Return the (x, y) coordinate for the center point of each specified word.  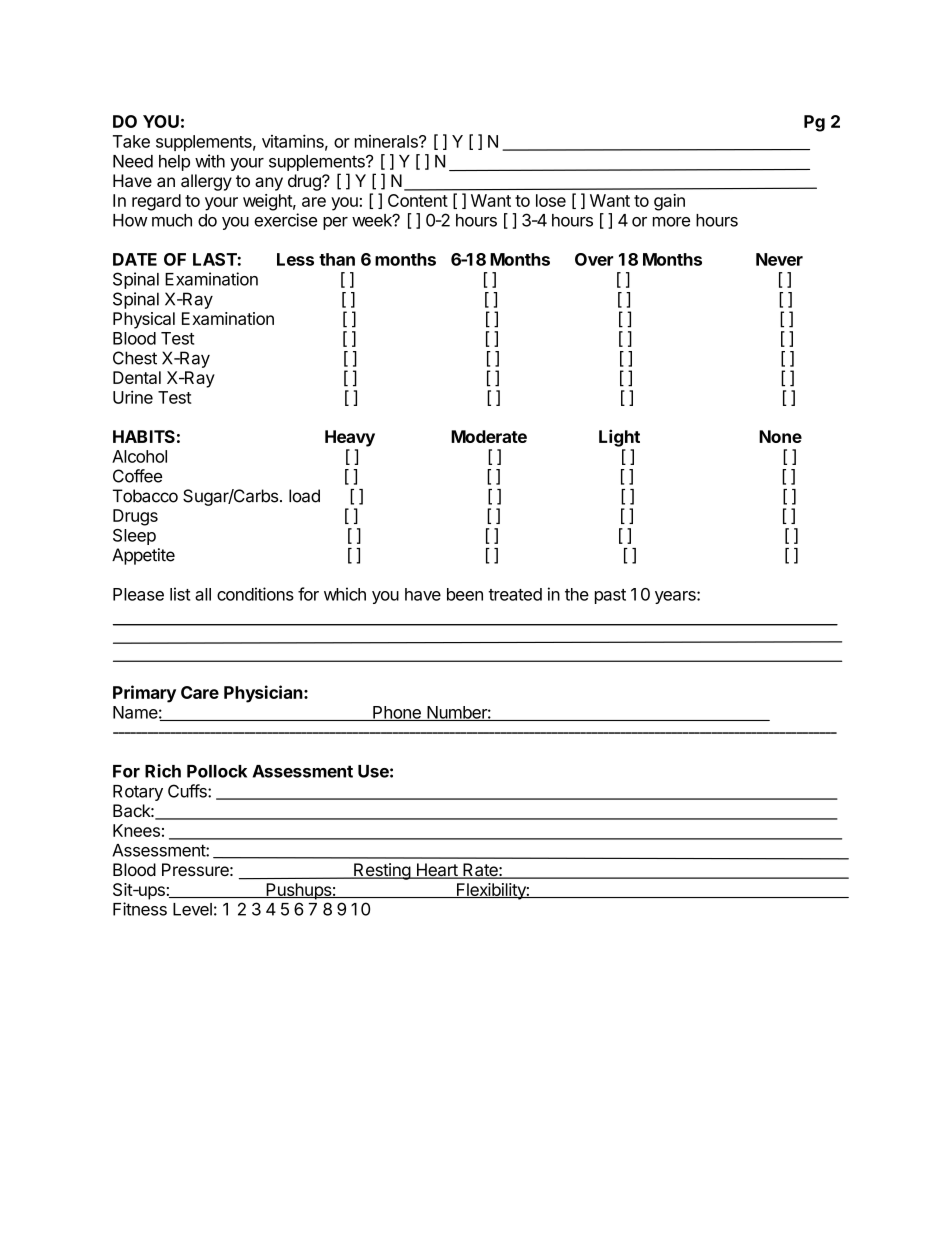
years (676, 597)
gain (669, 202)
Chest (135, 358)
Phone (397, 713)
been (465, 594)
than (337, 259)
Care (200, 692)
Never (779, 259)
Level (192, 909)
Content (418, 200)
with (210, 161)
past (610, 596)
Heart (436, 871)
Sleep (134, 537)
